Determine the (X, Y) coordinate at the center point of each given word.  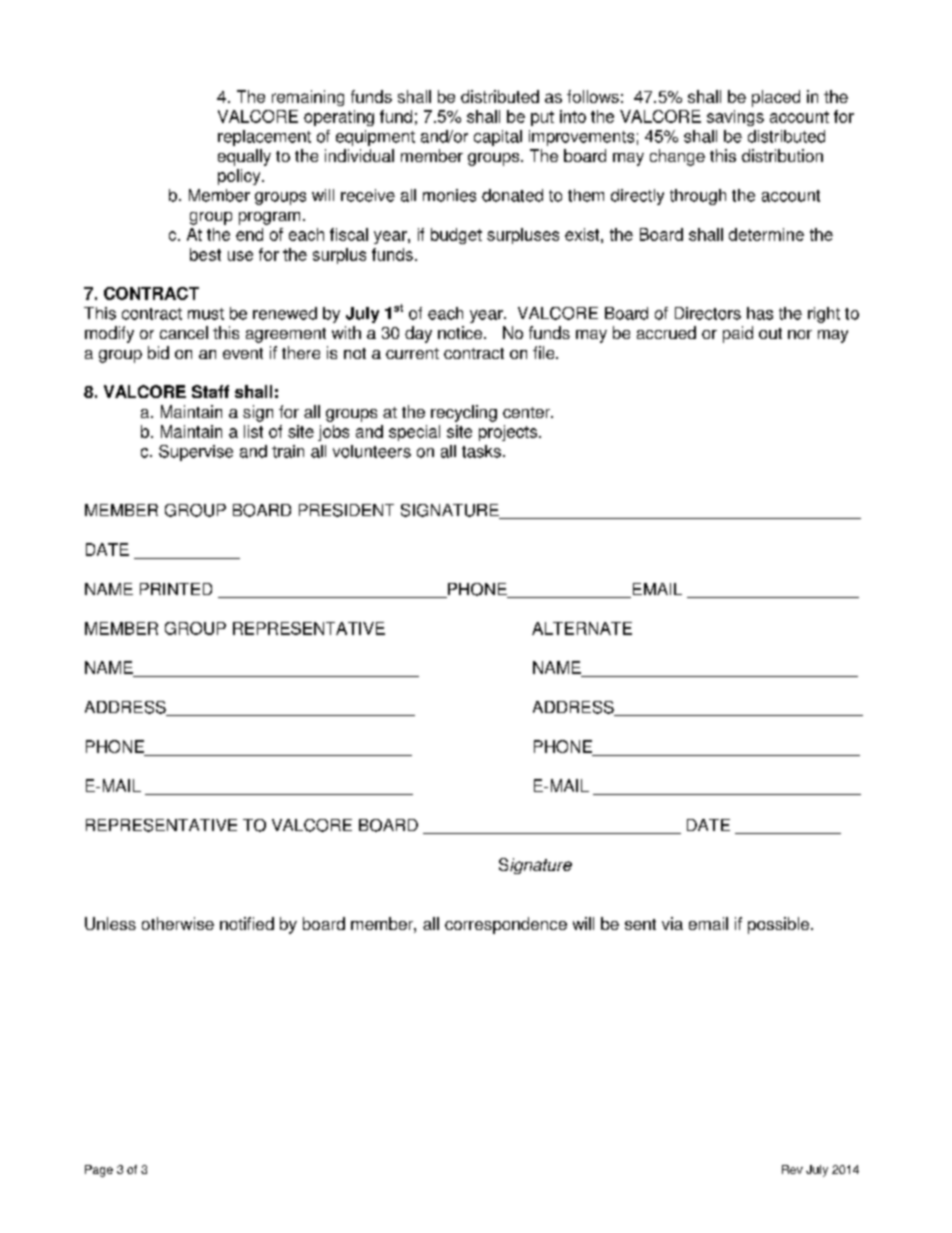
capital (498, 138)
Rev (792, 1169)
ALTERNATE (582, 628)
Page (99, 1171)
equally (244, 157)
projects (509, 433)
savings (735, 118)
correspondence (506, 925)
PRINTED (176, 589)
